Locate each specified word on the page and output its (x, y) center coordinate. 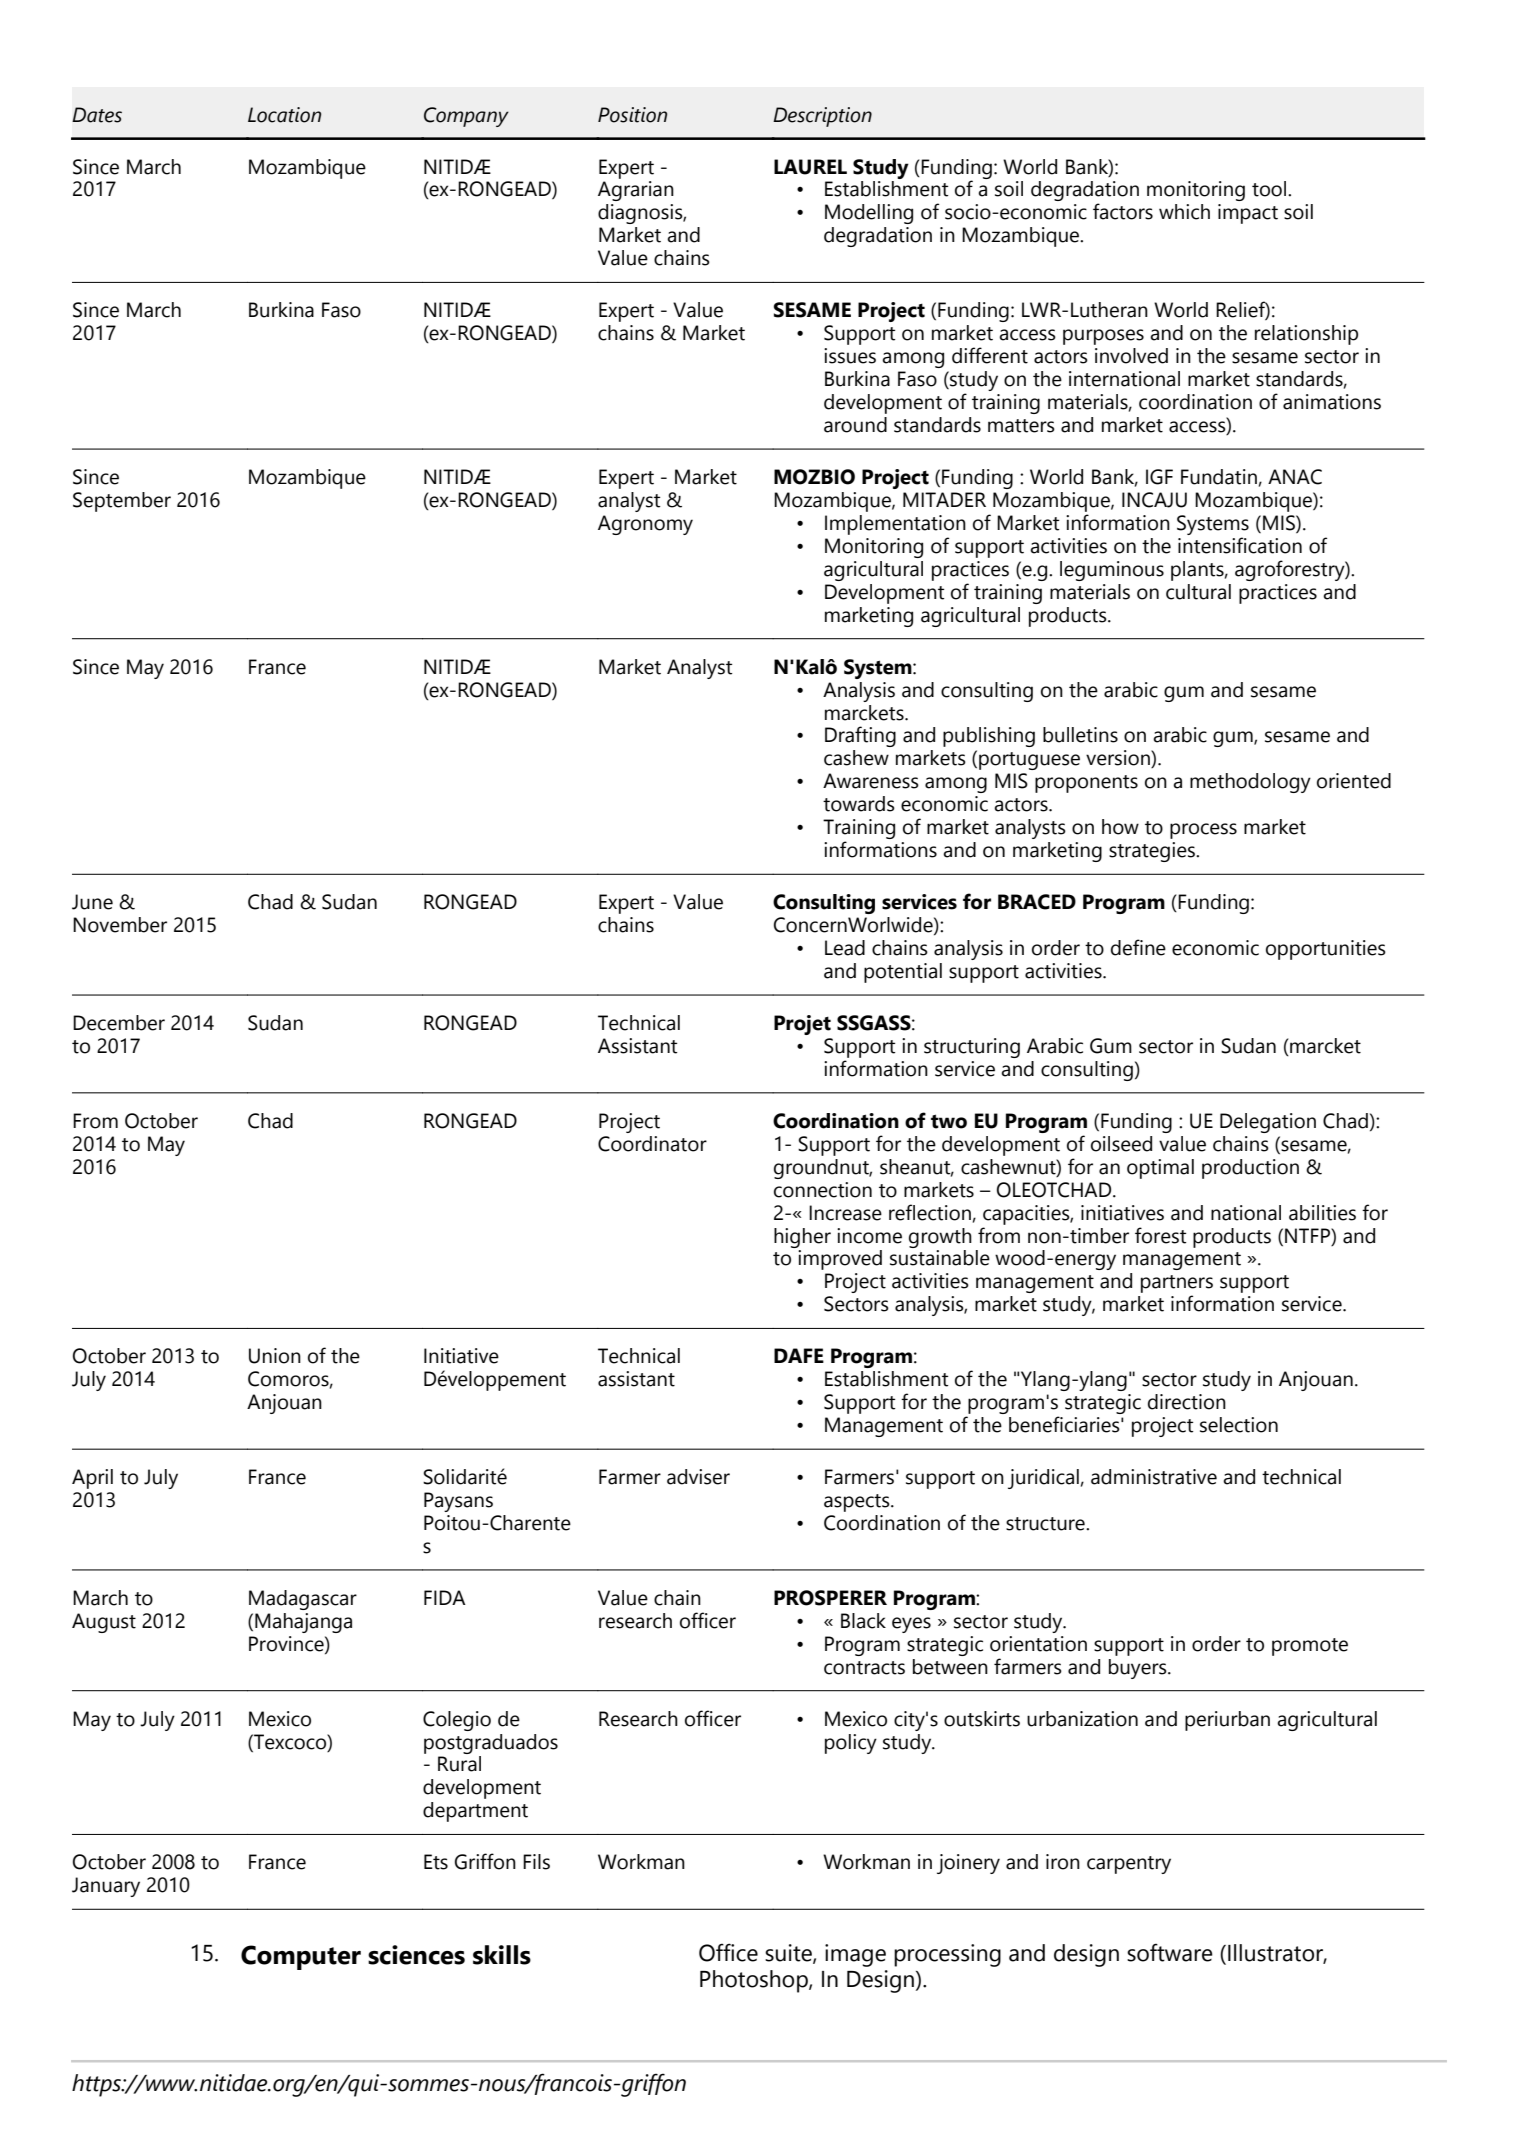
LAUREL (810, 167)
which (1184, 212)
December (119, 1023)
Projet (802, 1025)
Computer (301, 1957)
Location (284, 115)
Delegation (1268, 1123)
